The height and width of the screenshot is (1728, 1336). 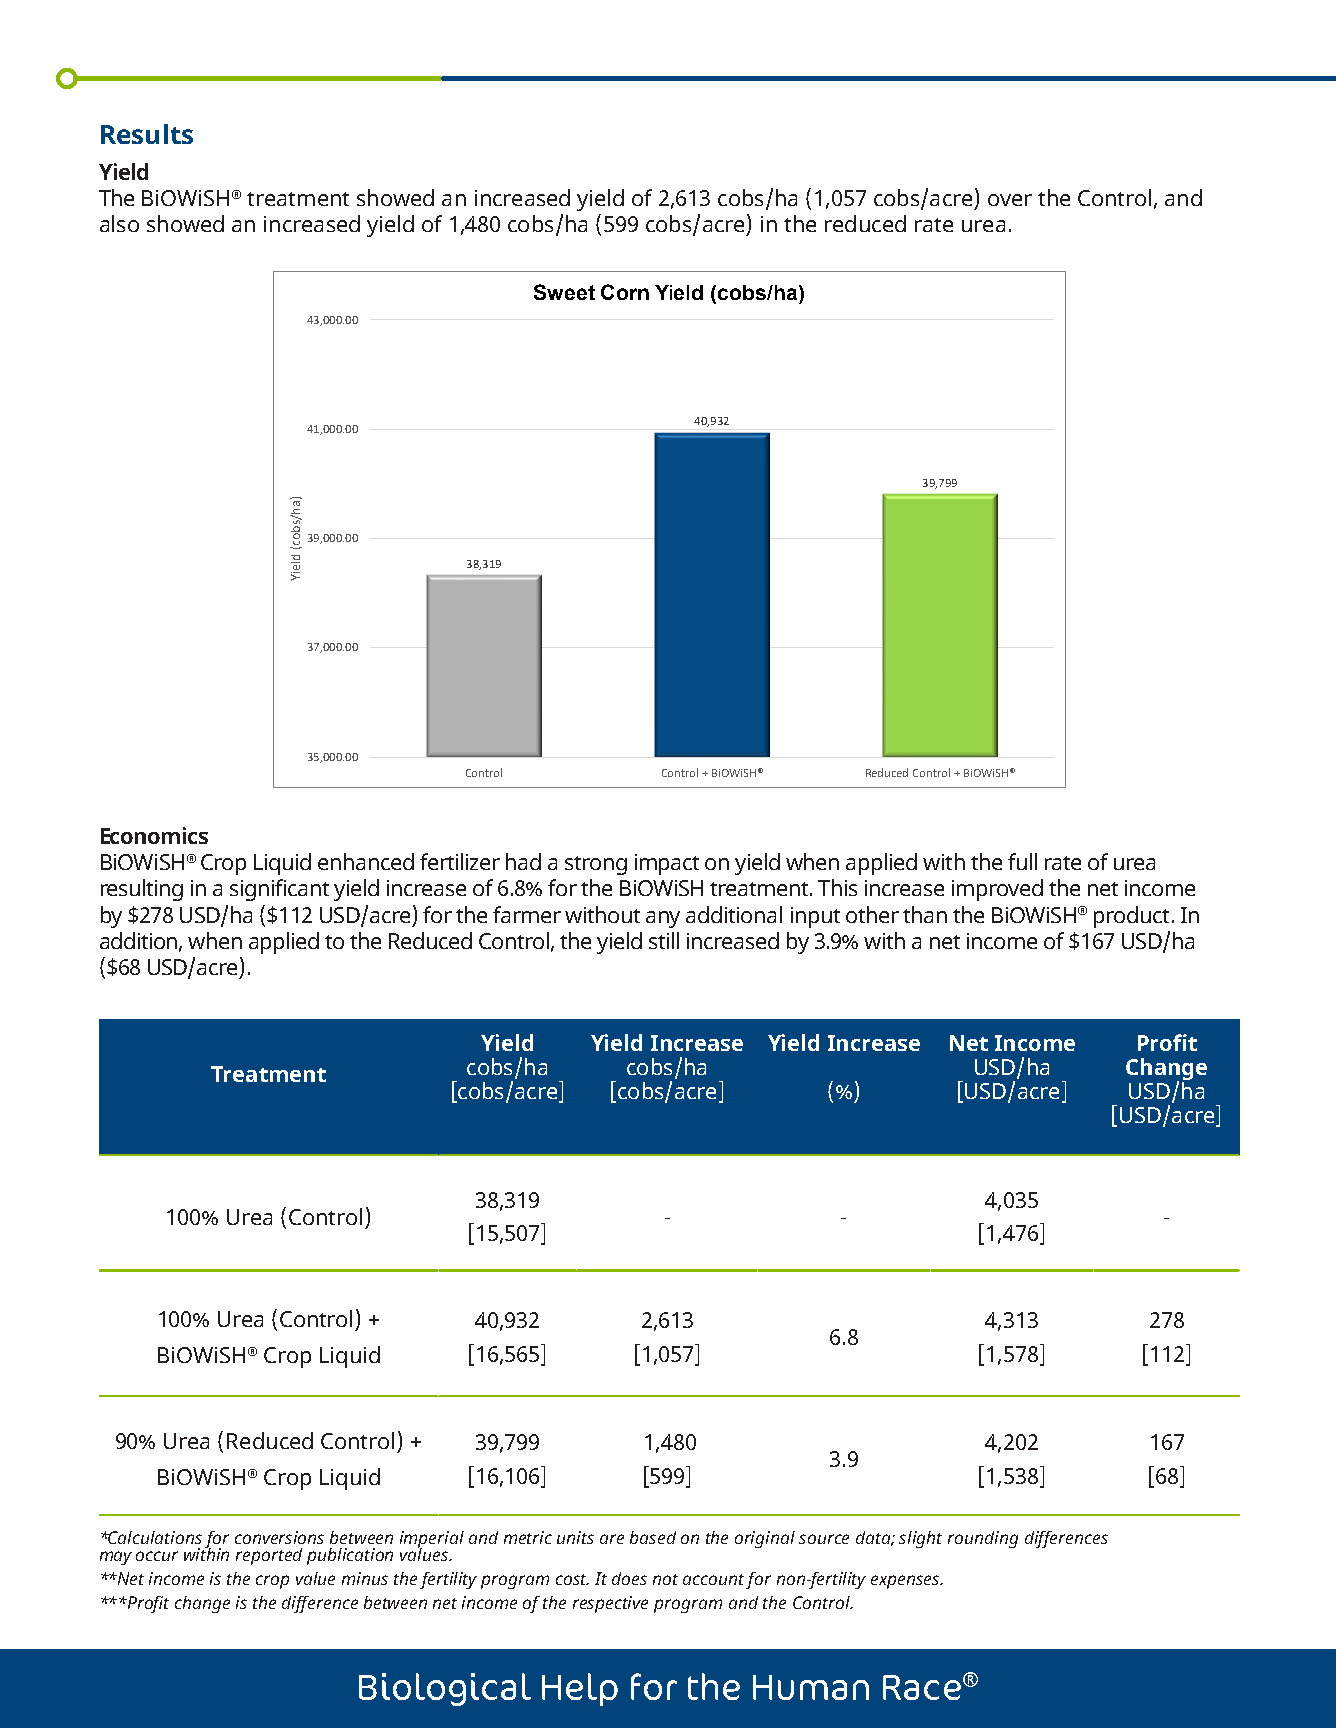 I want to click on over, so click(x=1010, y=200).
